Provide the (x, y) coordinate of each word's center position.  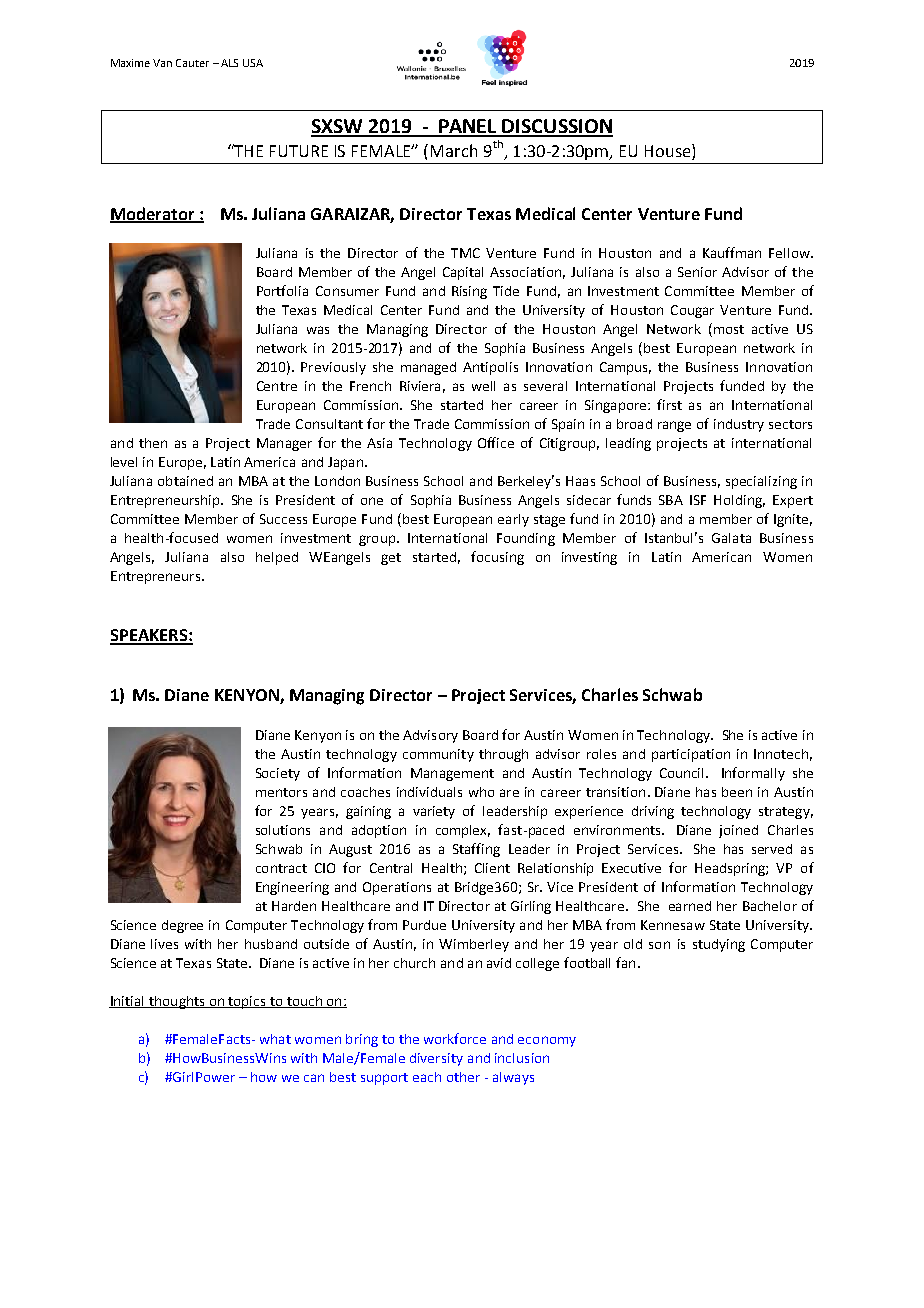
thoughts (177, 1002)
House (669, 150)
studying (719, 945)
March (454, 150)
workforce (455, 1038)
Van (162, 63)
